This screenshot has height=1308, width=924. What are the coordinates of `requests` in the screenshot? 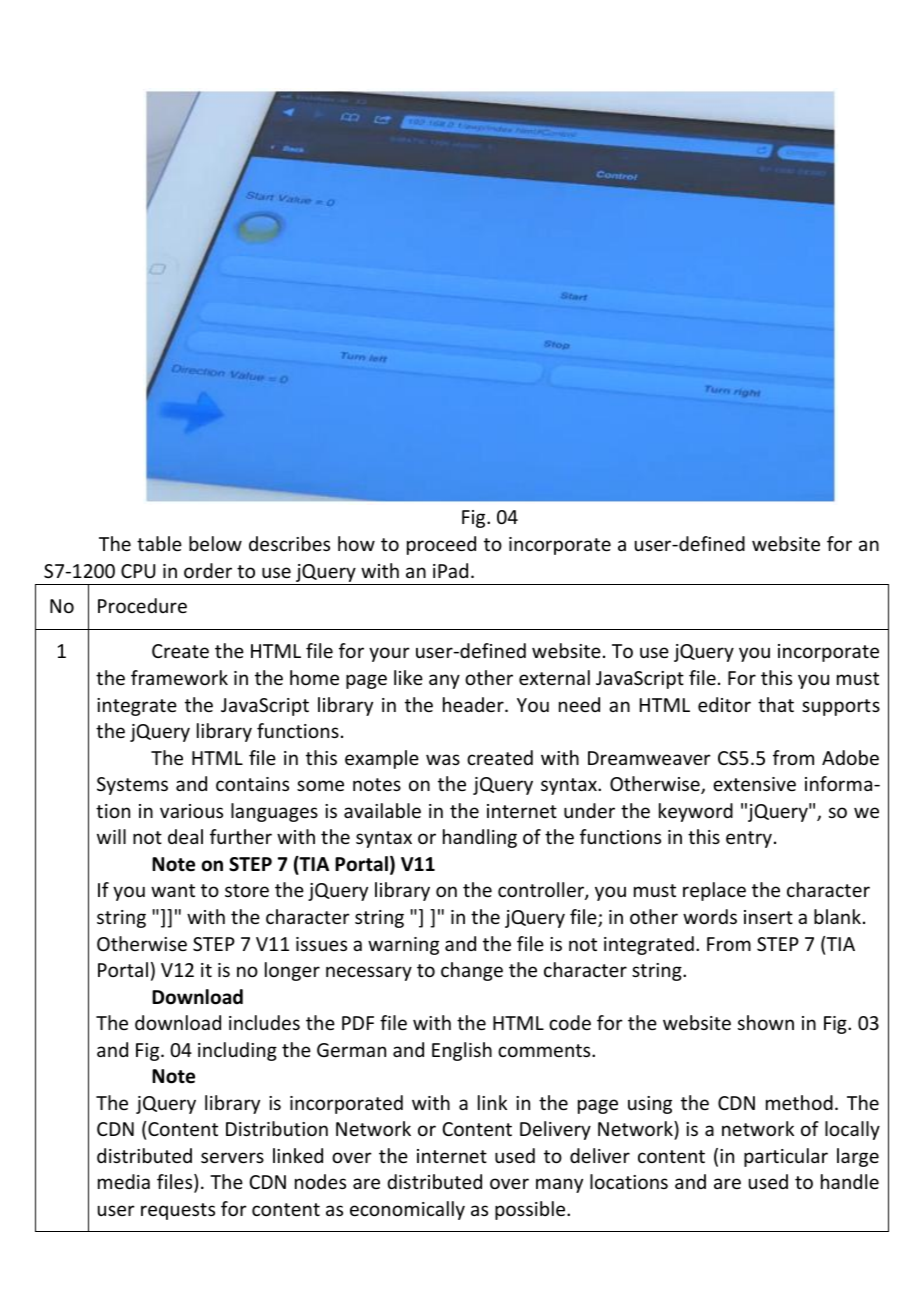 It's located at (178, 1211).
